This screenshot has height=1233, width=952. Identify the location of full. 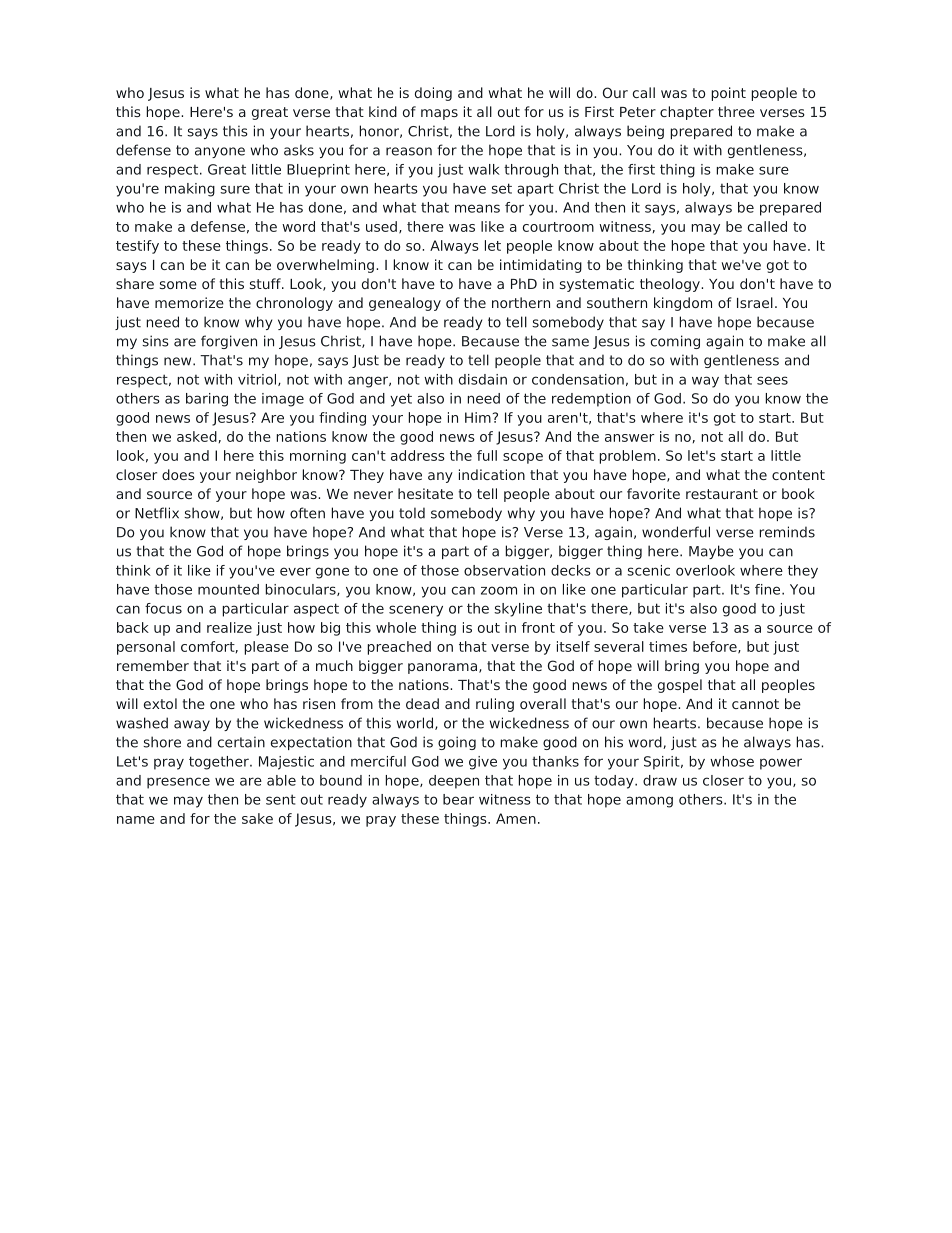
(487, 455).
